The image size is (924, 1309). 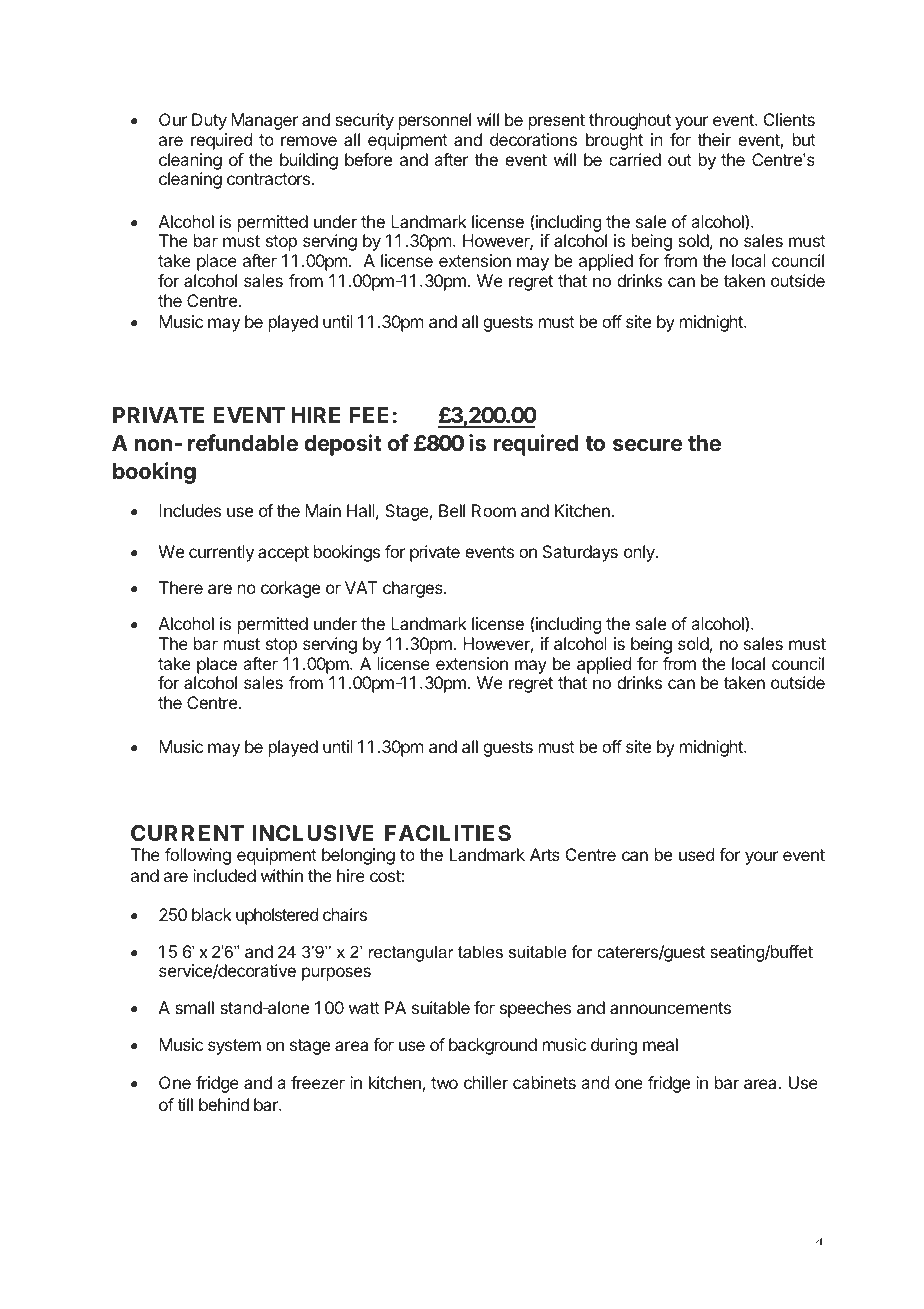 I want to click on secure, so click(x=647, y=445).
